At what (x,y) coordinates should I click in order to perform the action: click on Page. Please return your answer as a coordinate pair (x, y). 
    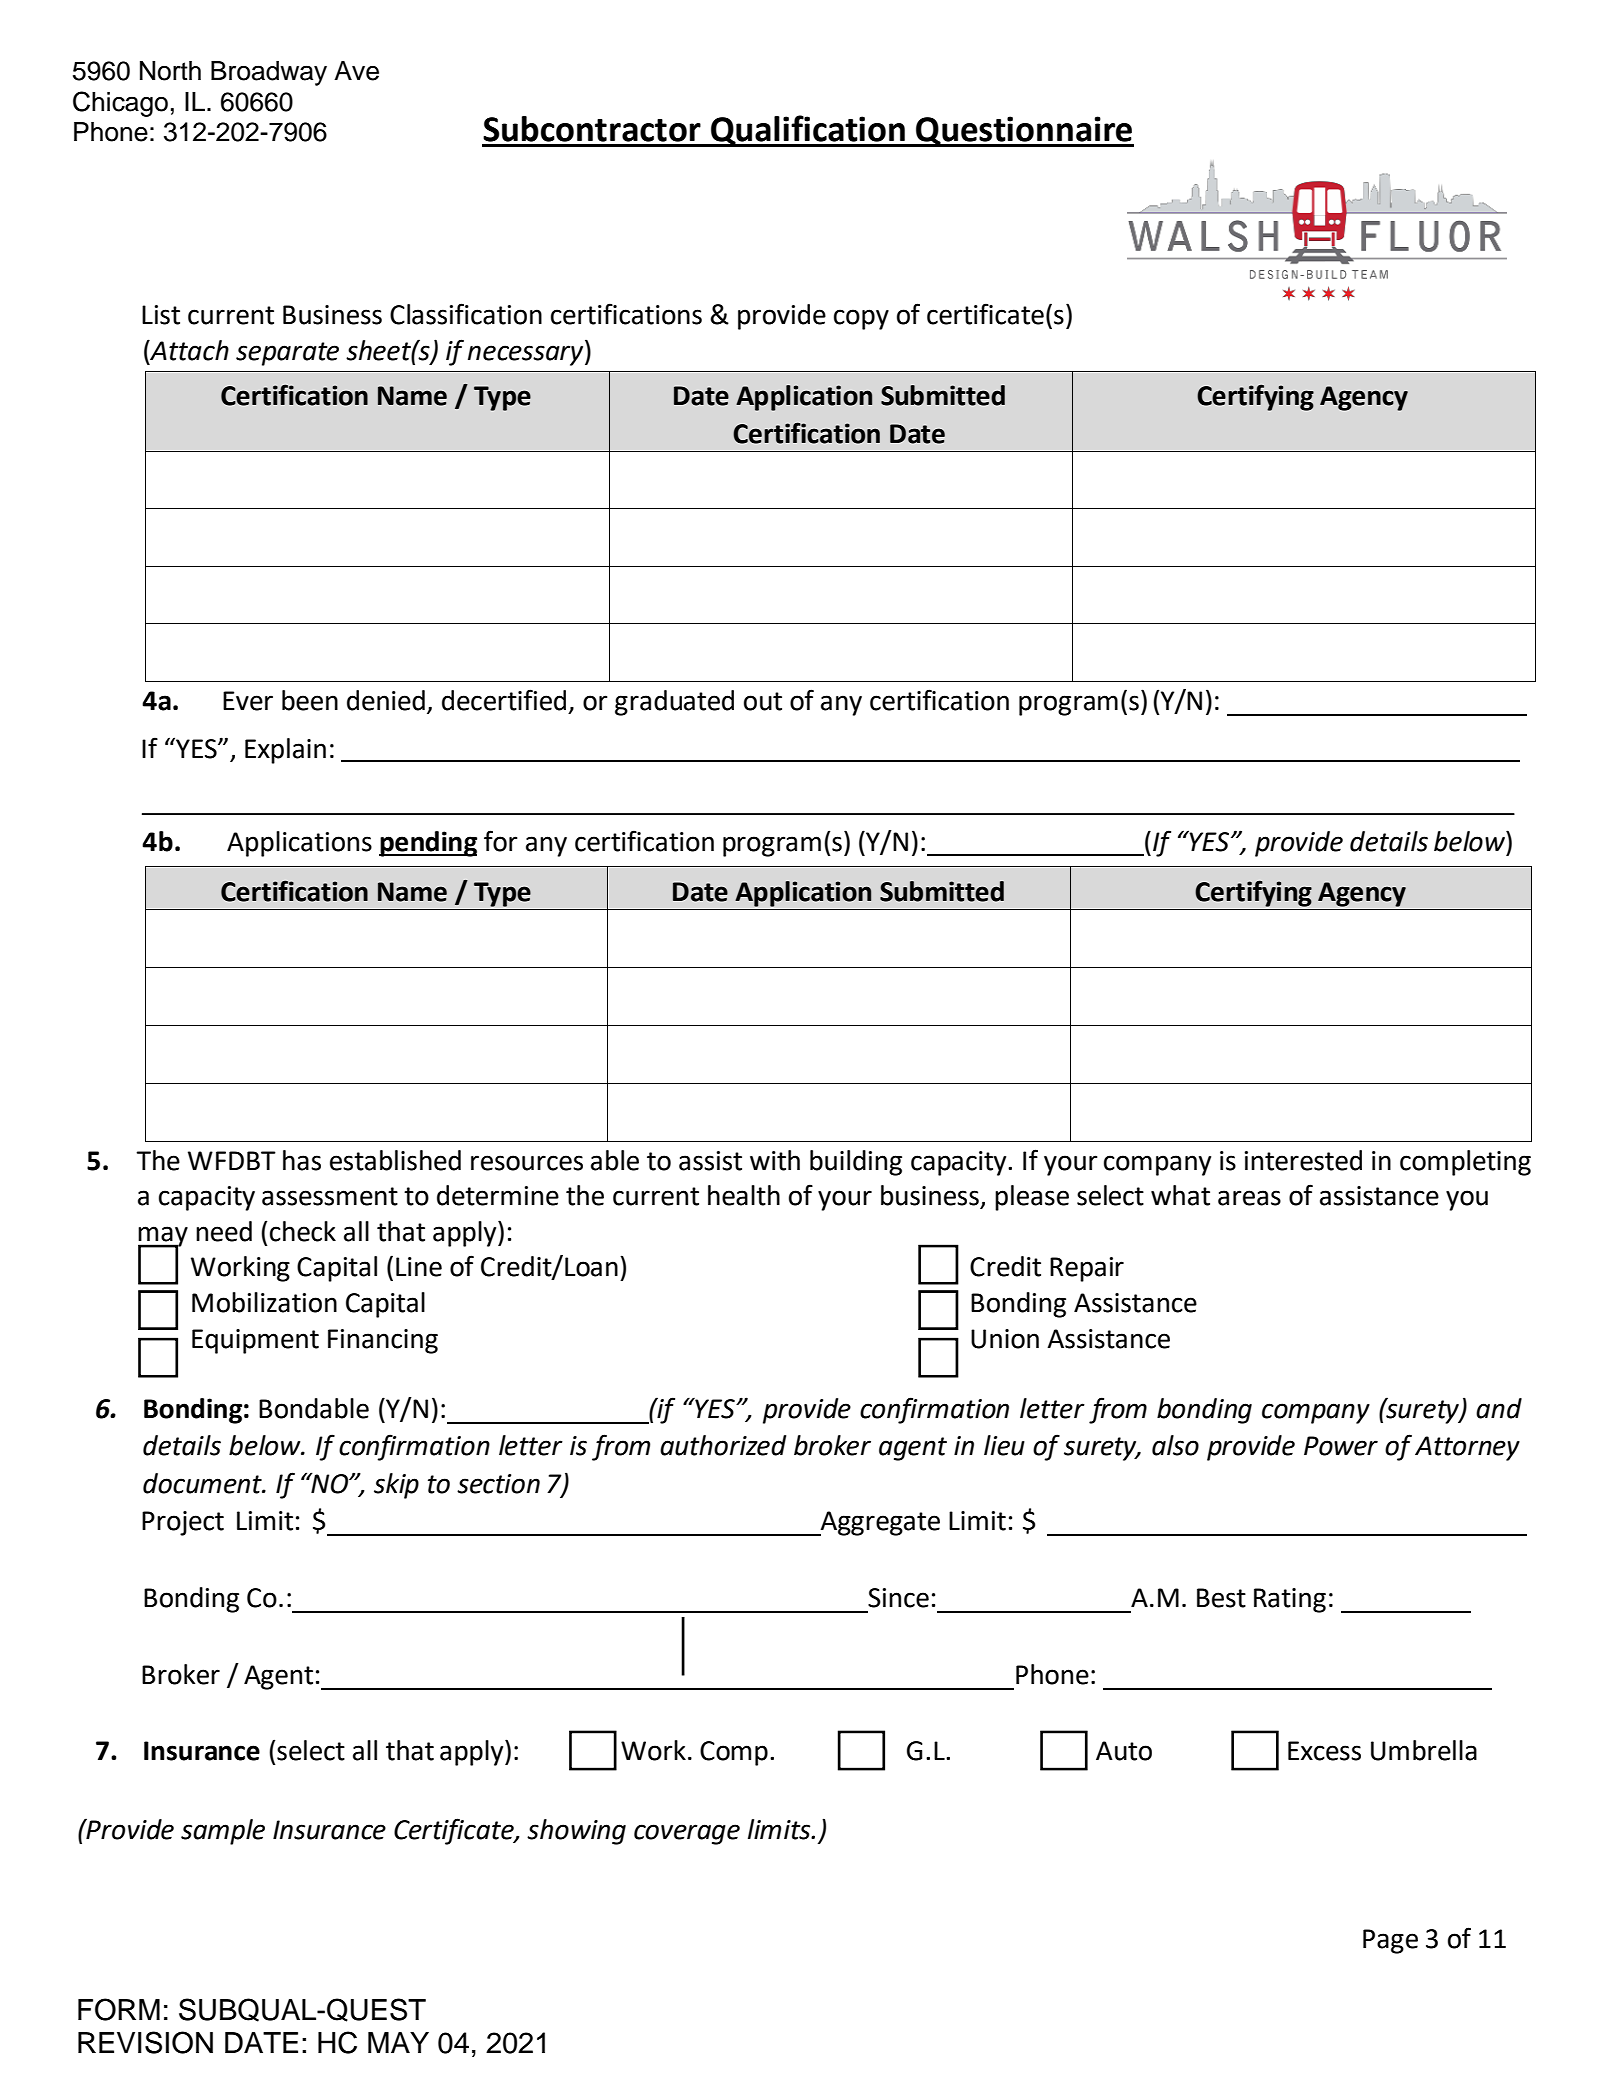
    Looking at the image, I should click on (1390, 1941).
